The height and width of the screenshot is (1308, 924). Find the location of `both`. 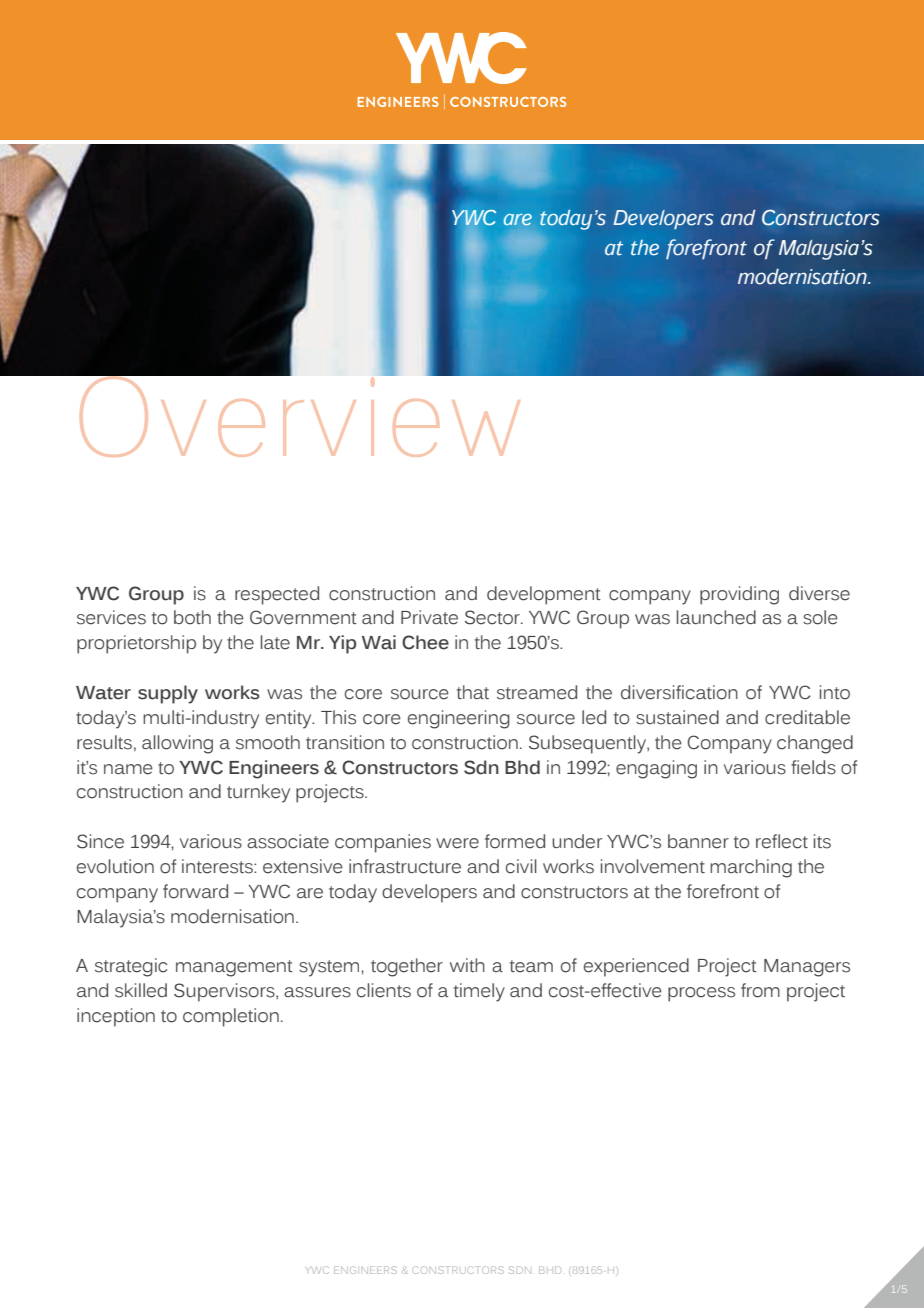

both is located at coordinates (192, 617).
